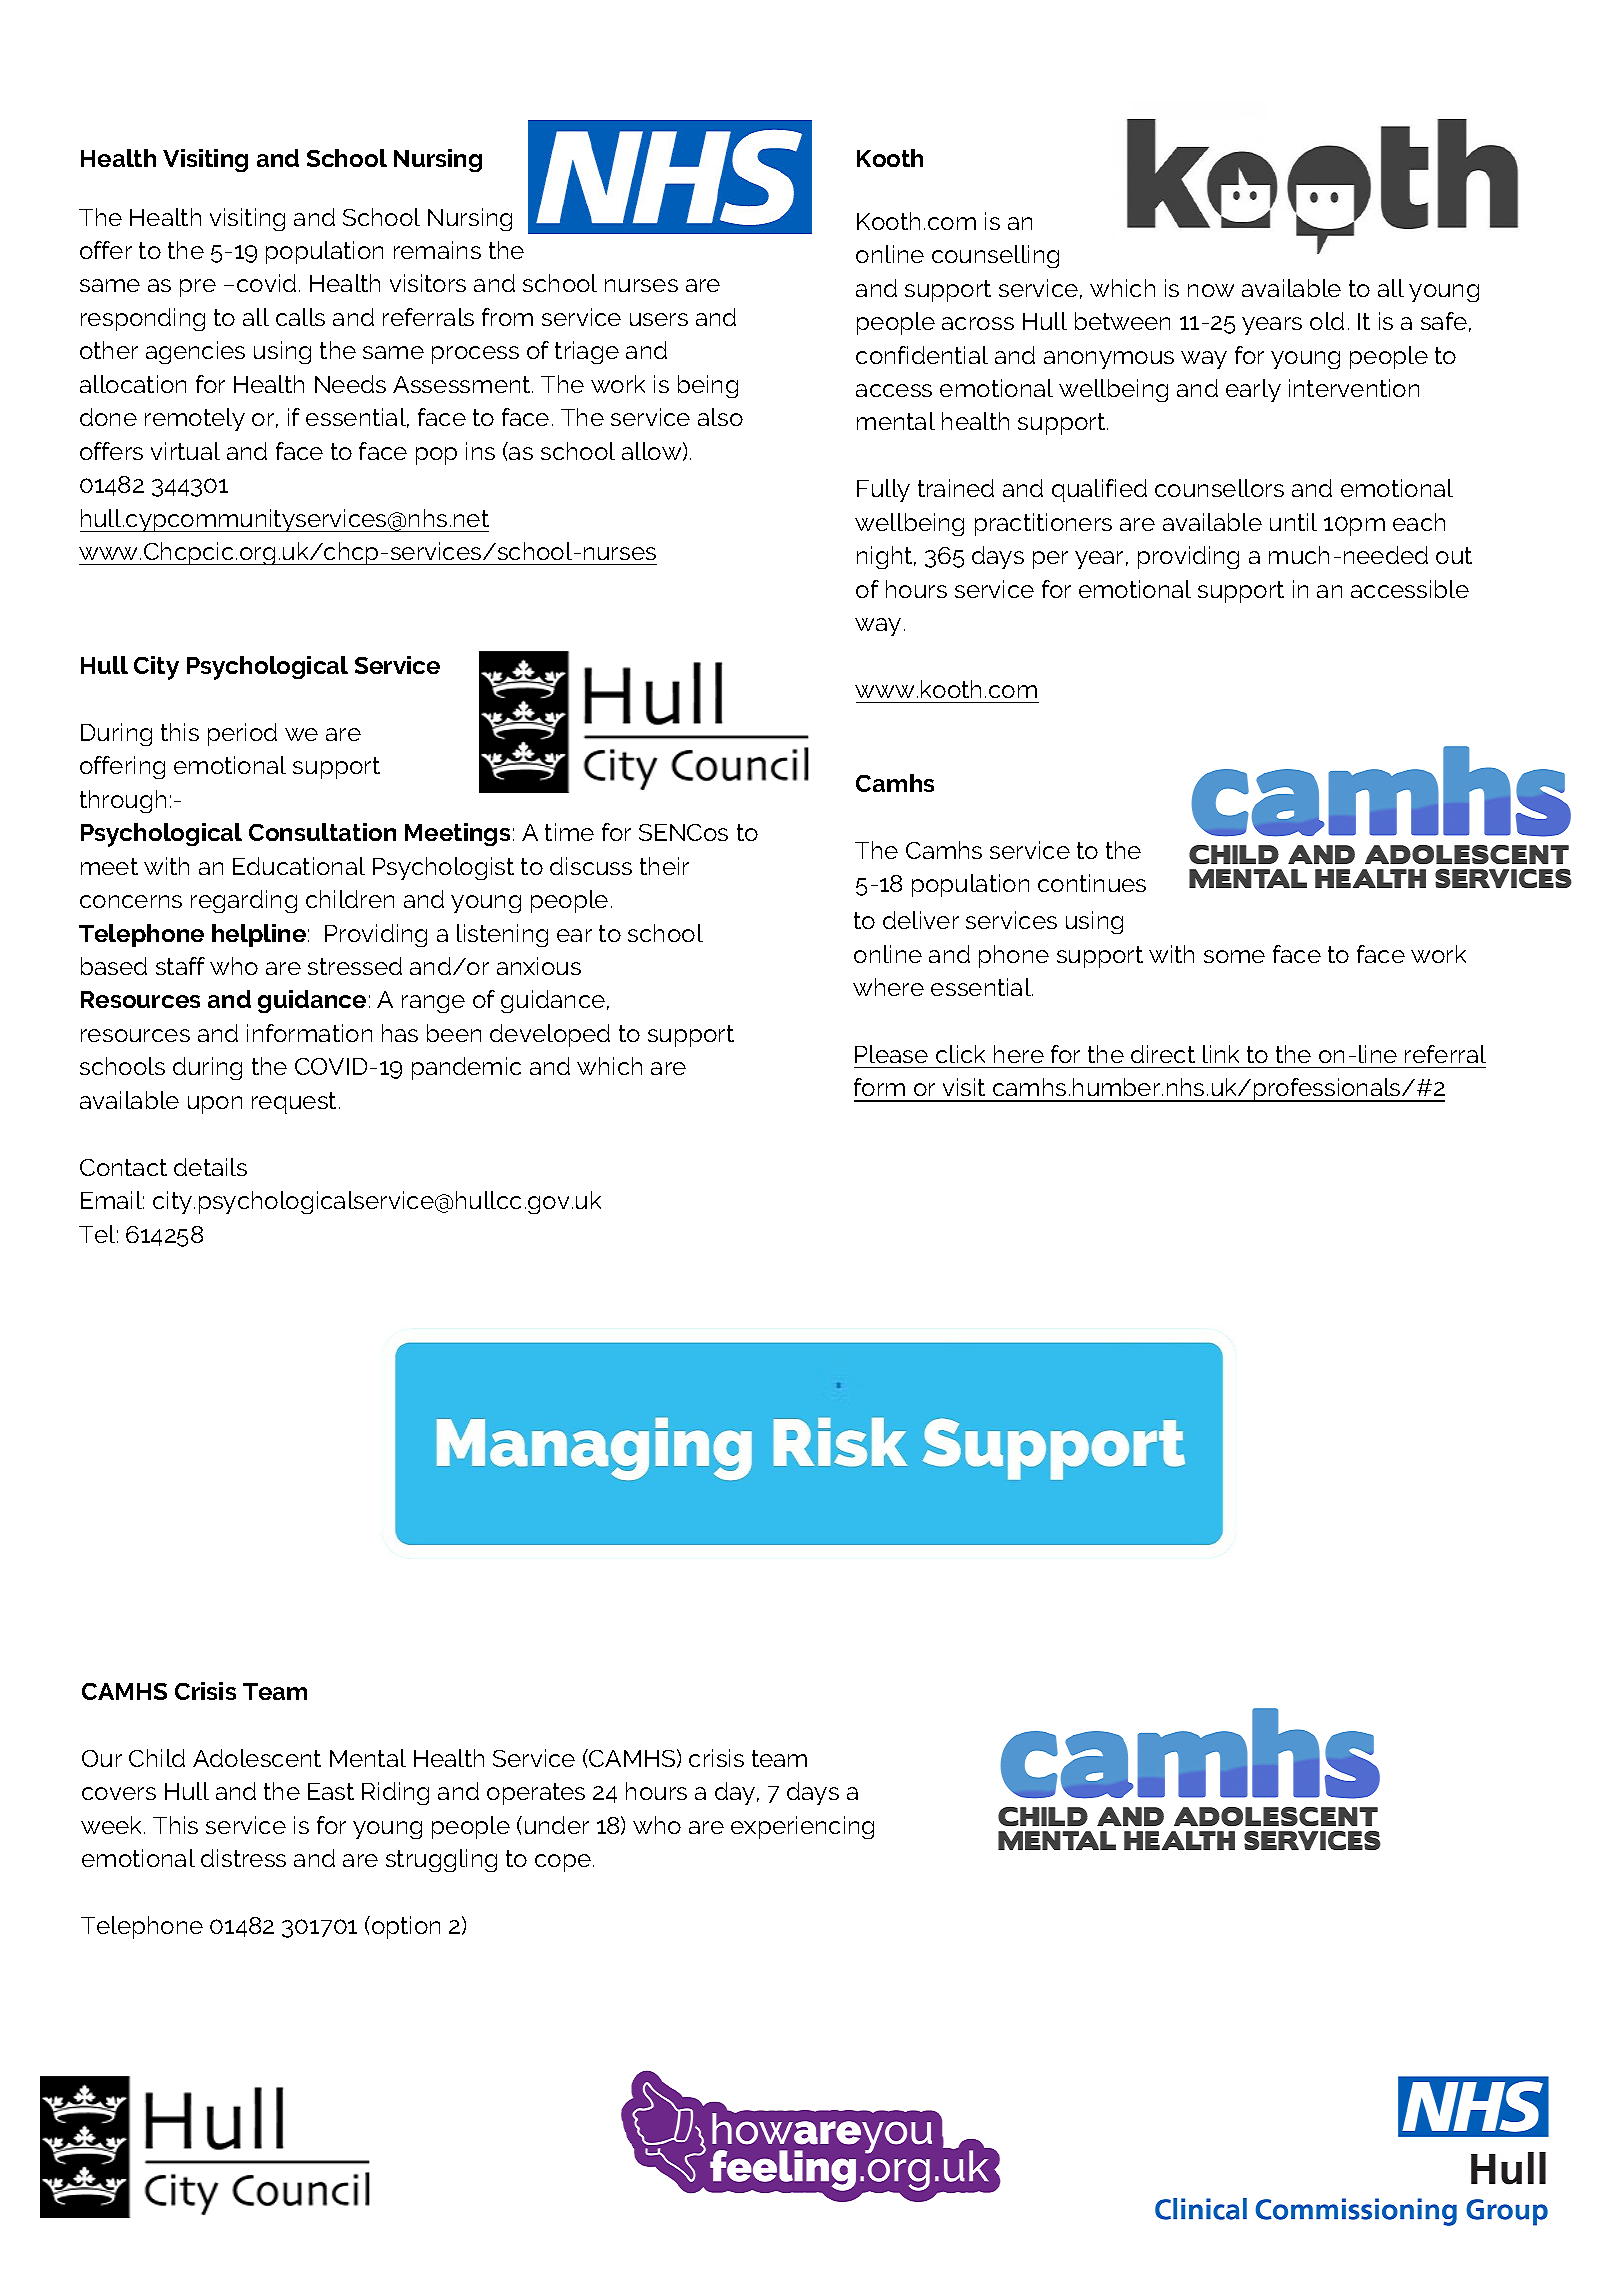 The height and width of the page is (2274, 1608). I want to click on some, so click(1234, 956).
